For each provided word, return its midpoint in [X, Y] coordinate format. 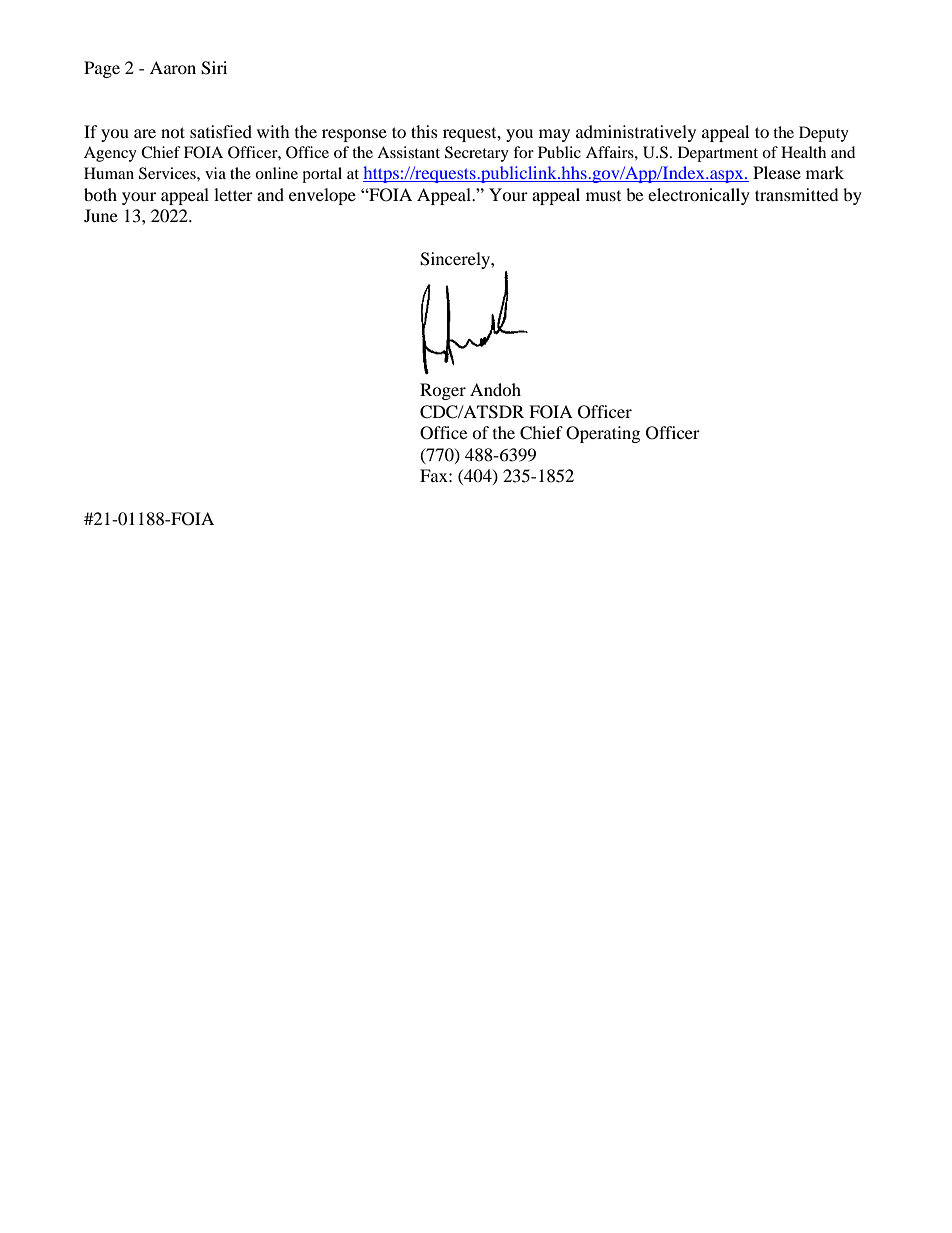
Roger [443, 391]
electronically [699, 196]
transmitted [797, 194]
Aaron [173, 67]
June [101, 215]
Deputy [824, 134]
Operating [603, 434]
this [424, 131]
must [603, 196]
